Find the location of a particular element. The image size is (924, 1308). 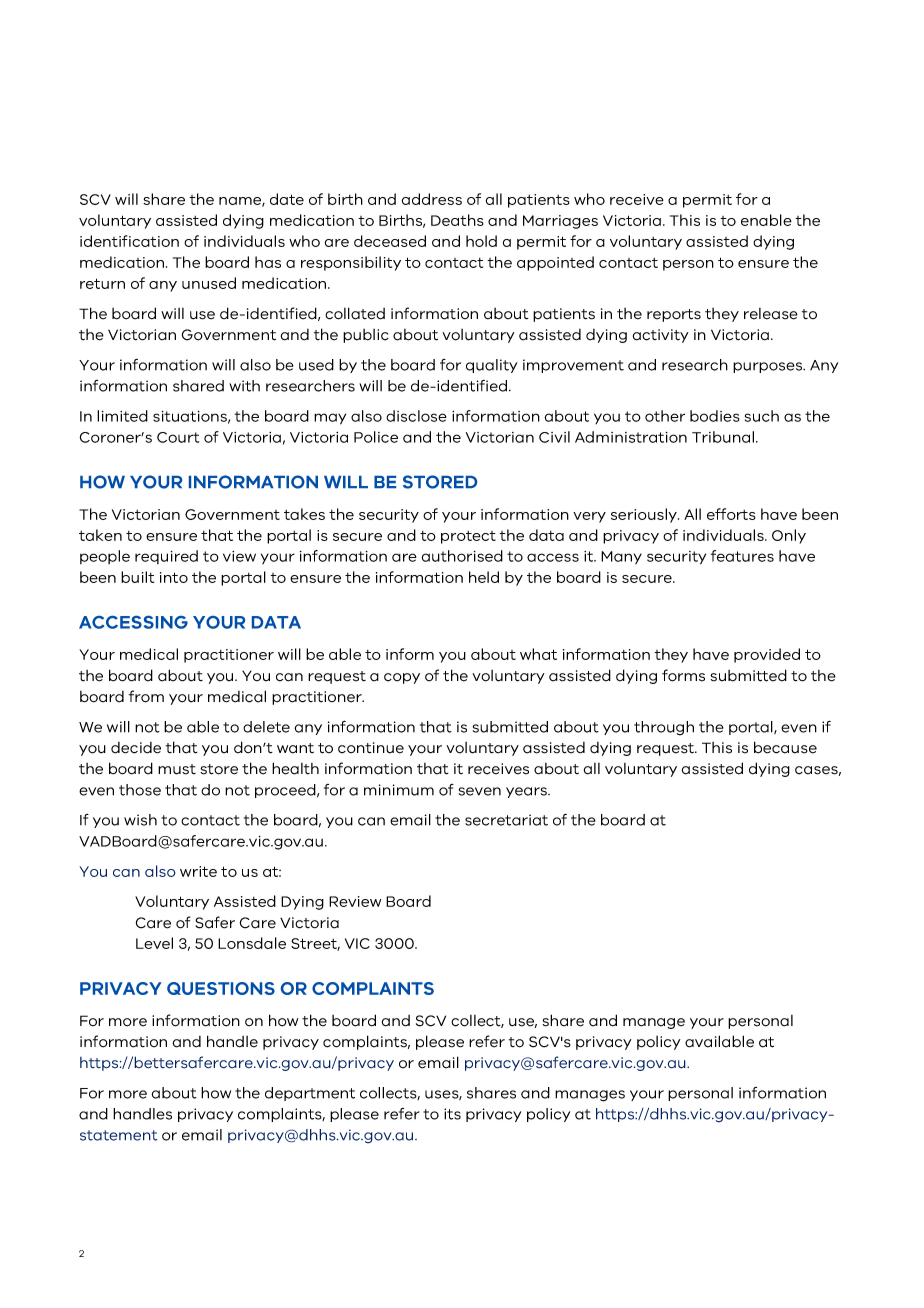

identification is located at coordinates (129, 241).
